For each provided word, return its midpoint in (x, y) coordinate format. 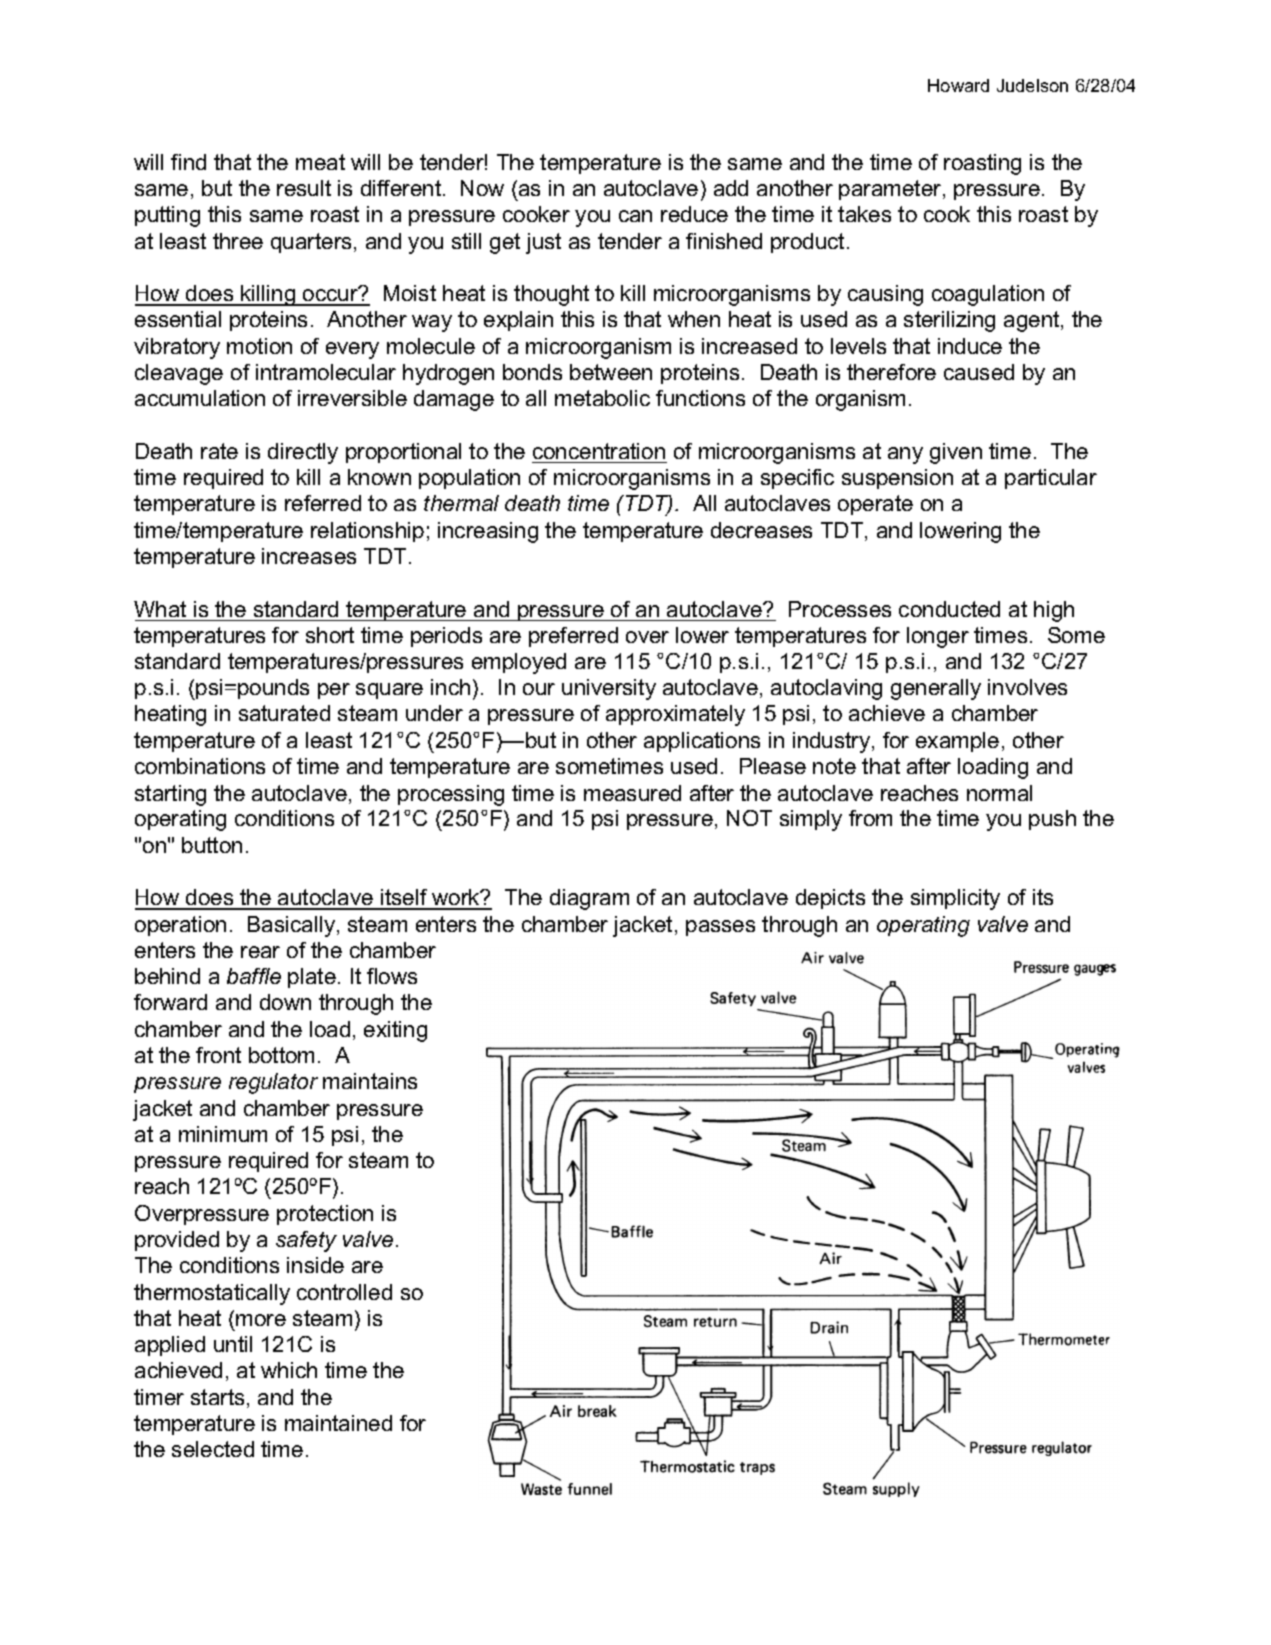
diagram (589, 899)
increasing (488, 532)
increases (309, 556)
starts (217, 1397)
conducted (949, 609)
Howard (958, 85)
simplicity (955, 899)
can (635, 216)
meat (320, 162)
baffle (254, 976)
